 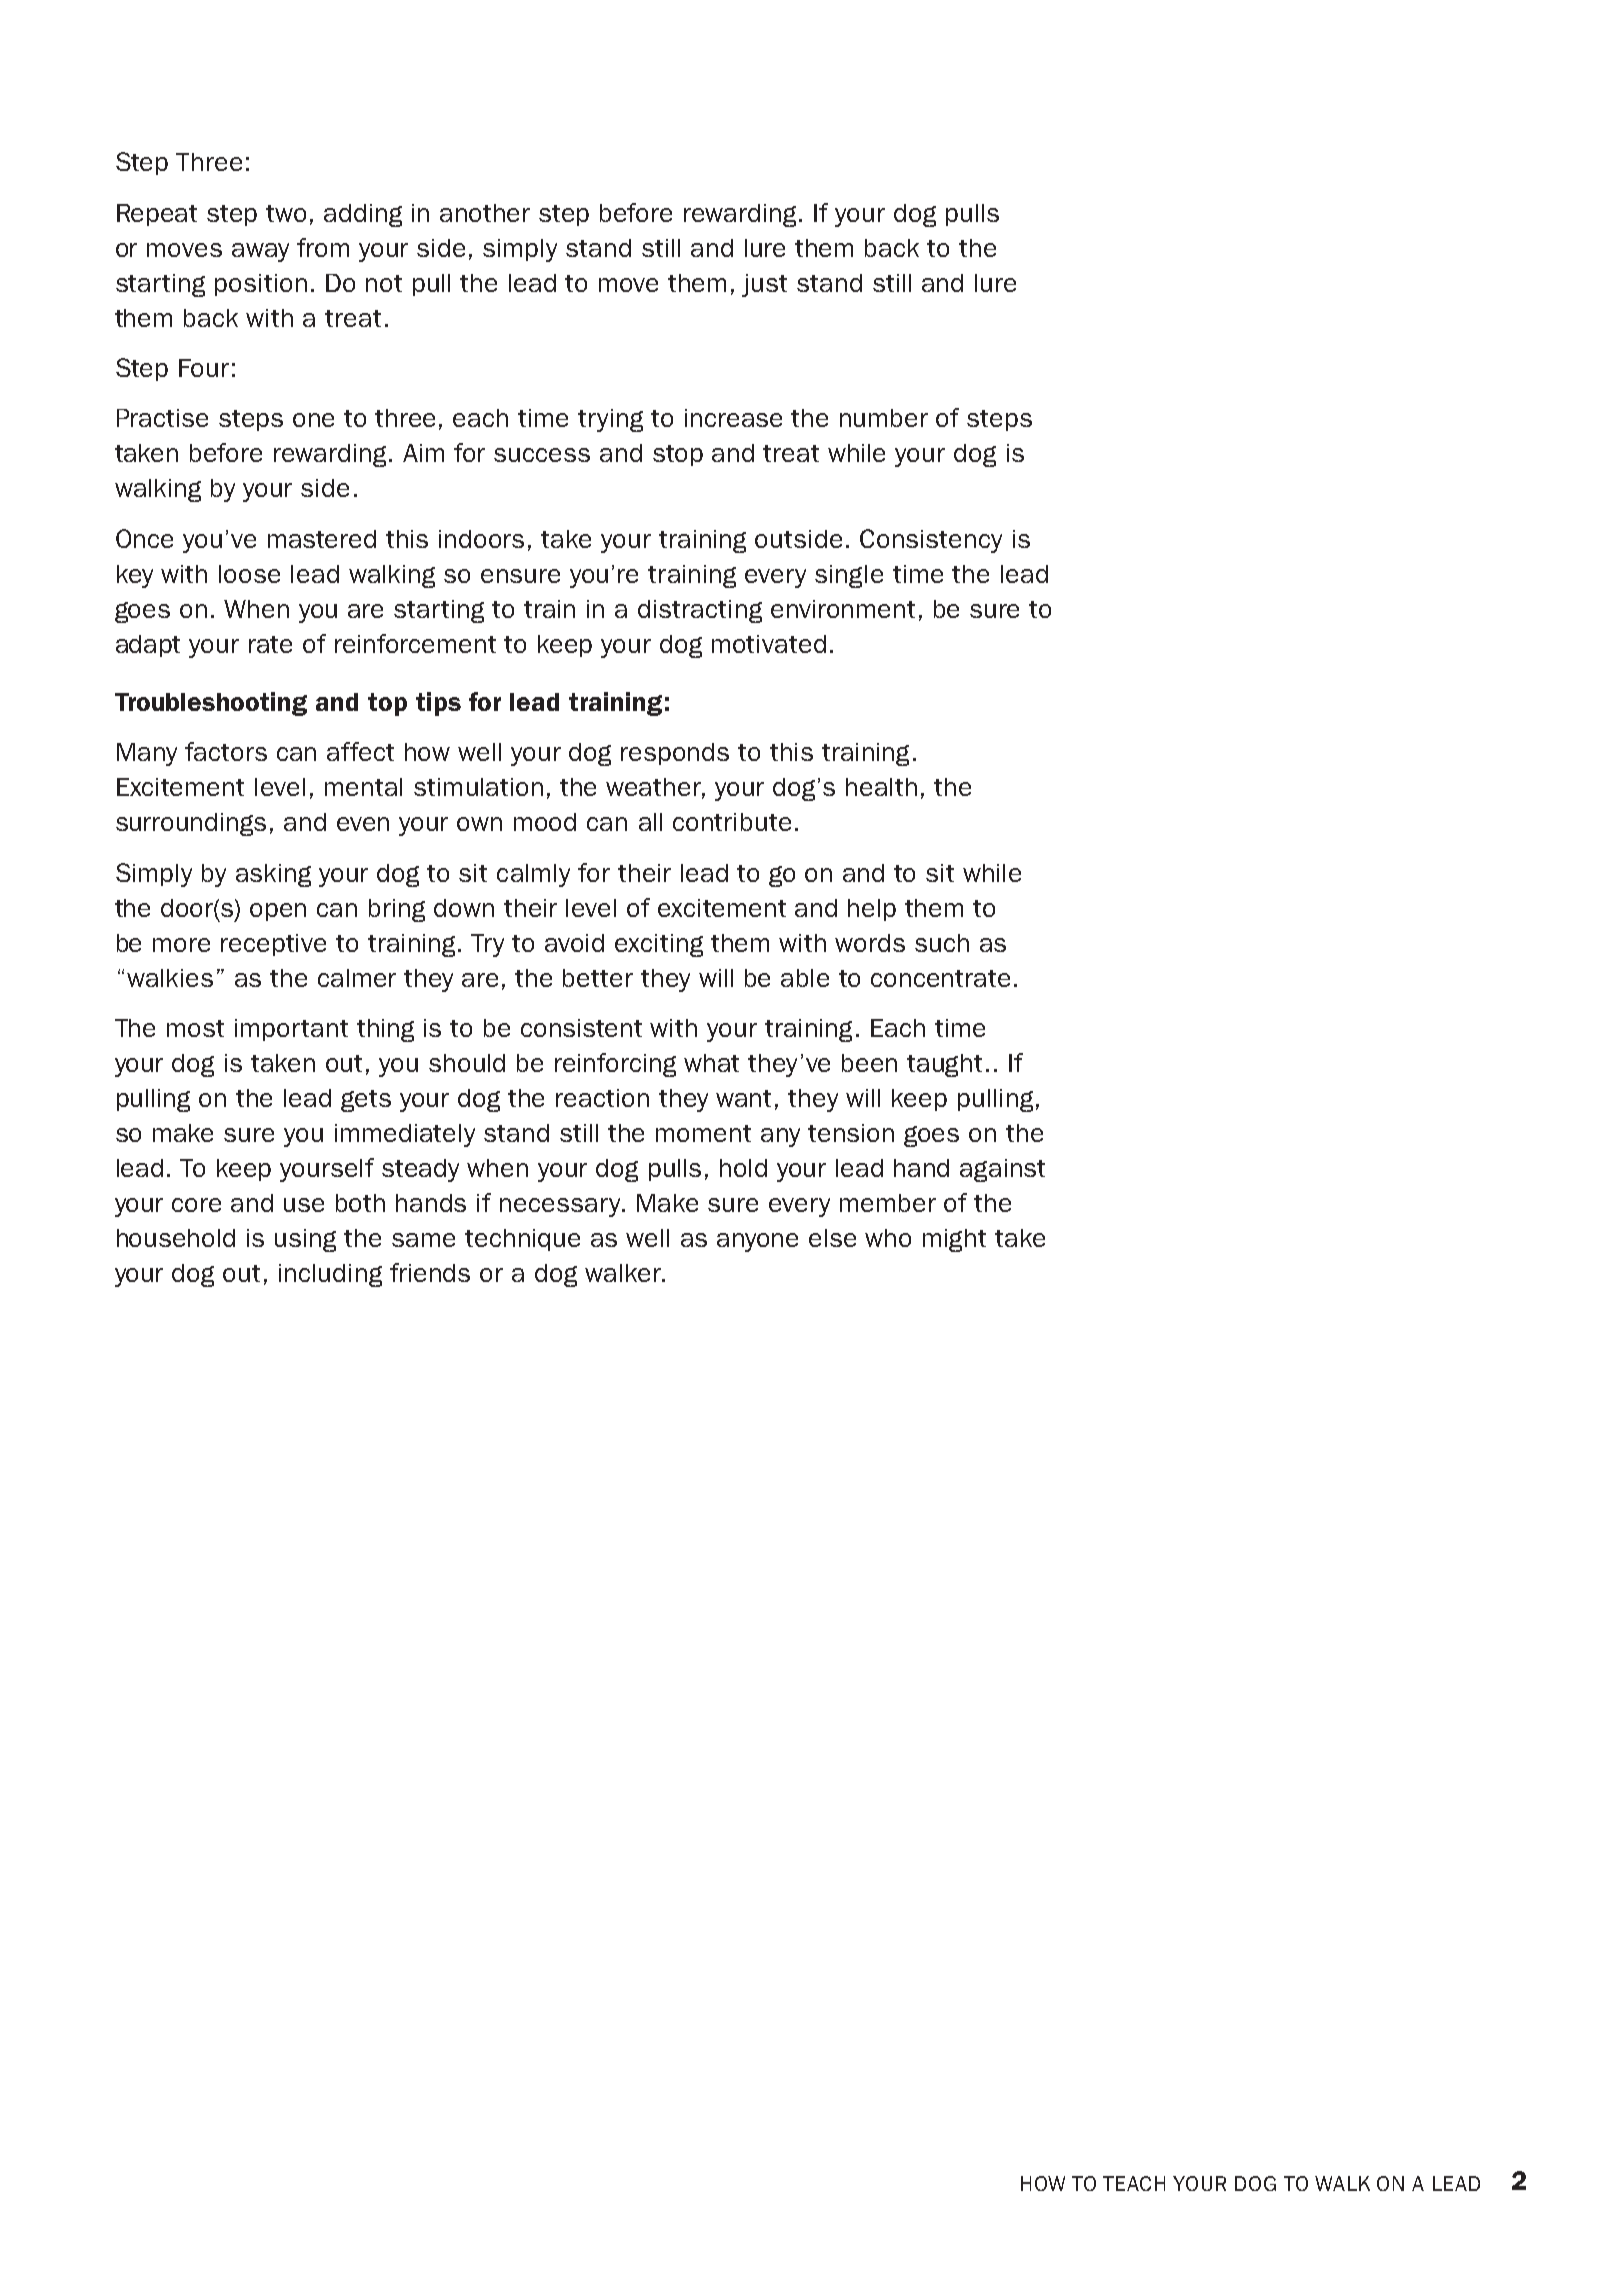 What do you see at coordinates (305, 1240) in the page?
I see `using` at bounding box center [305, 1240].
